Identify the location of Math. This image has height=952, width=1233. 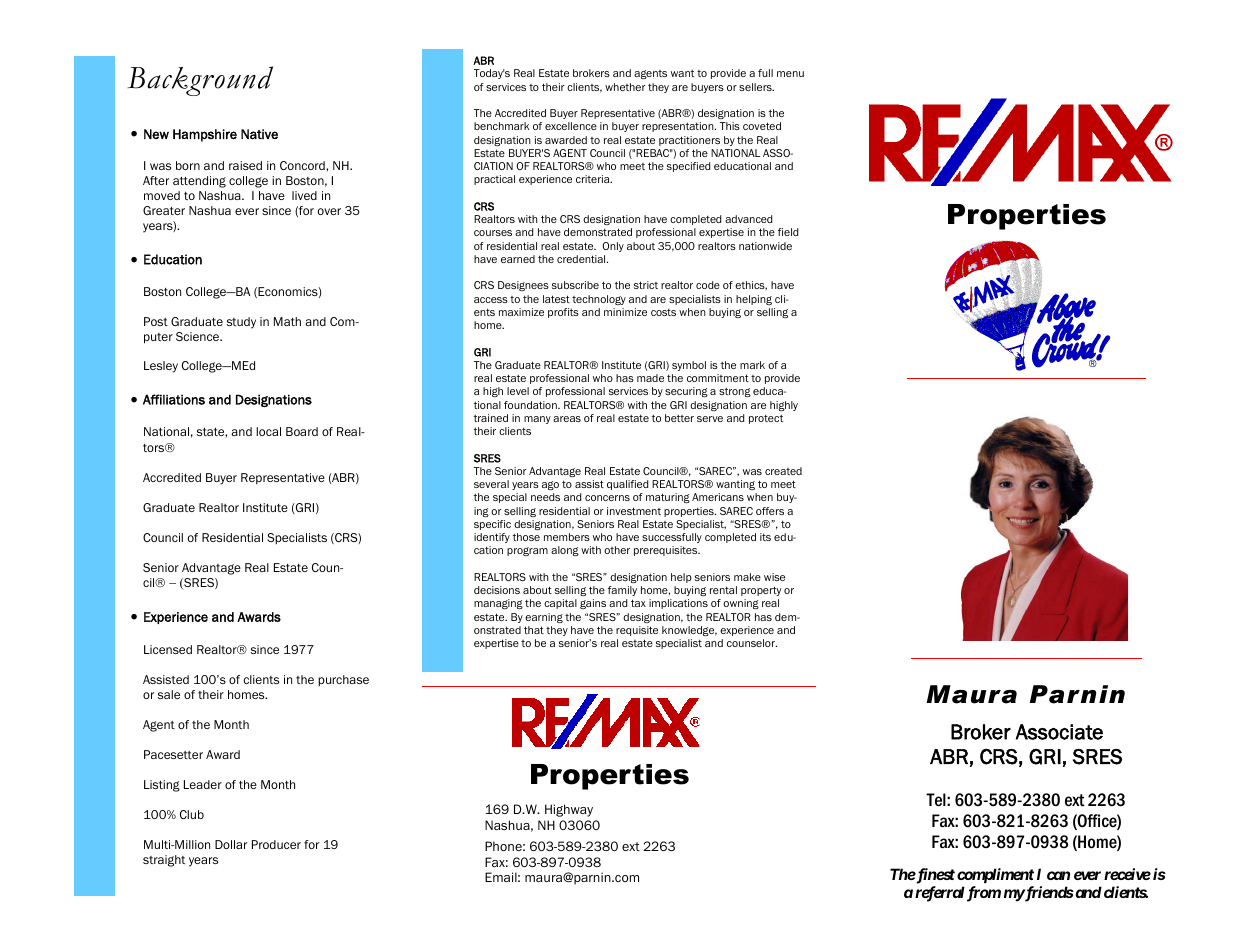
(287, 321).
